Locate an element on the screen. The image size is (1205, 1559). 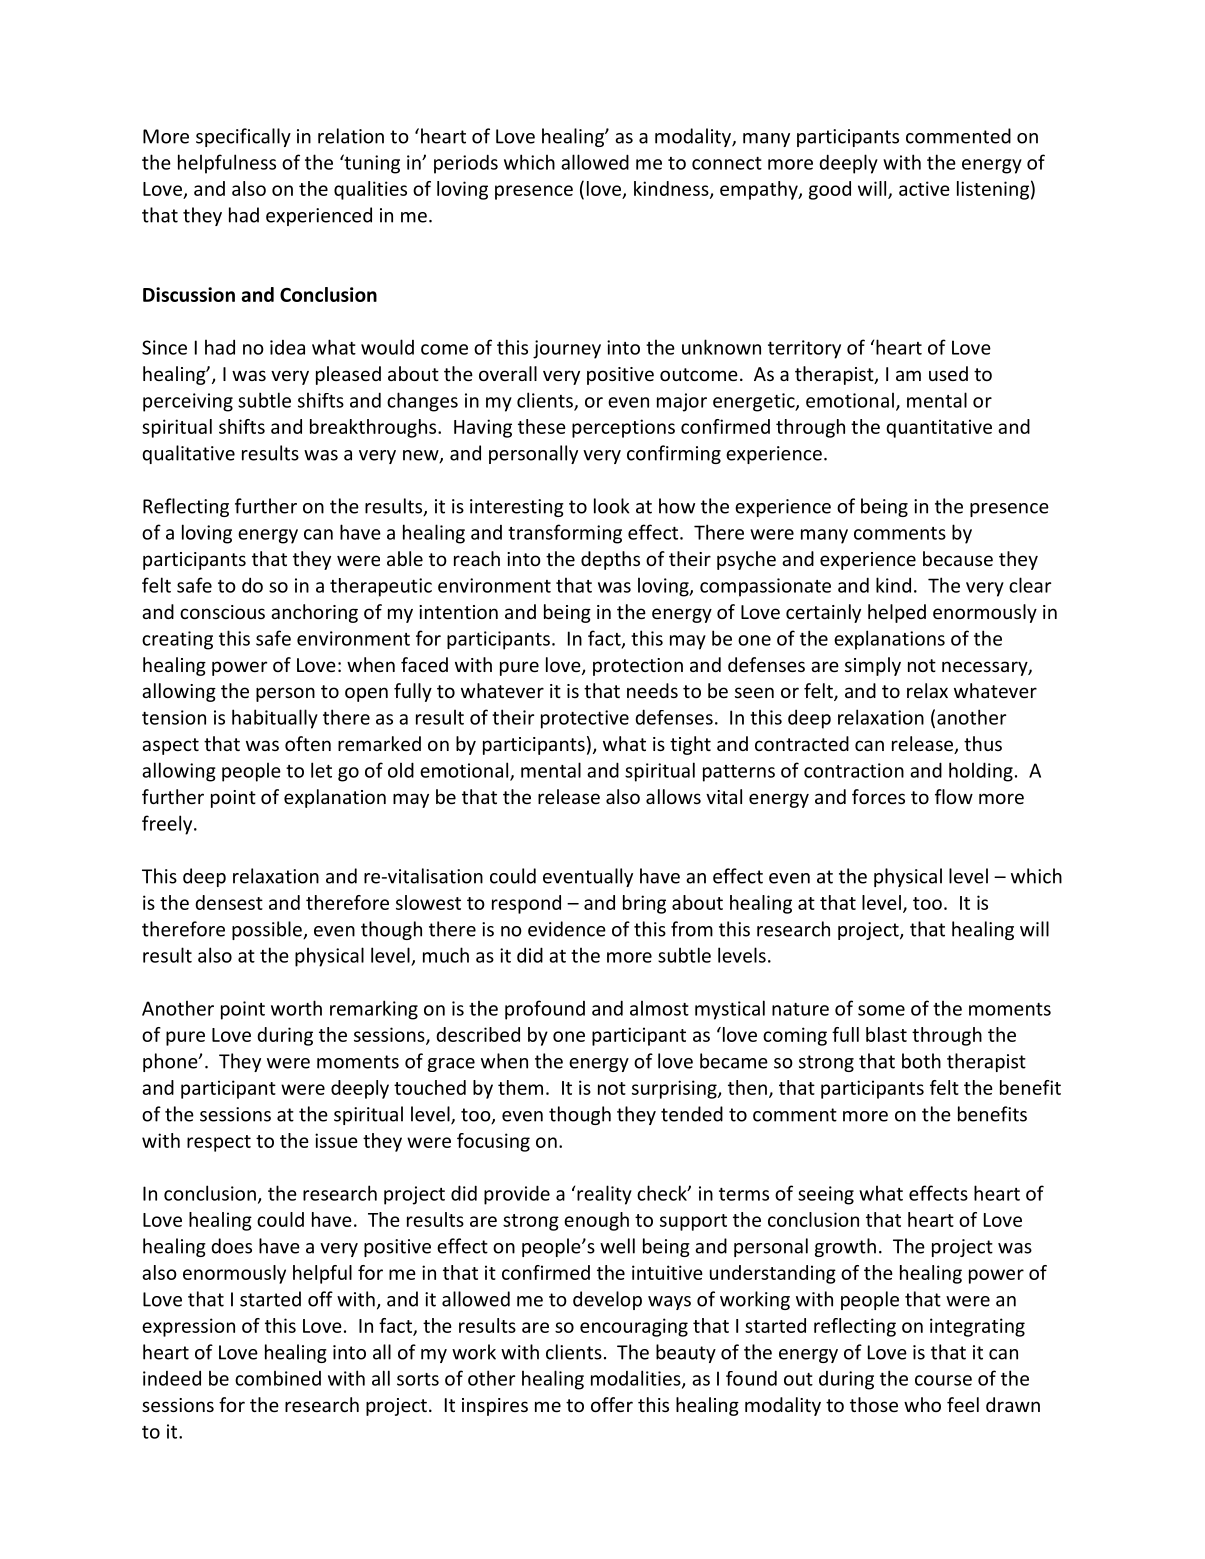
let is located at coordinates (321, 770).
